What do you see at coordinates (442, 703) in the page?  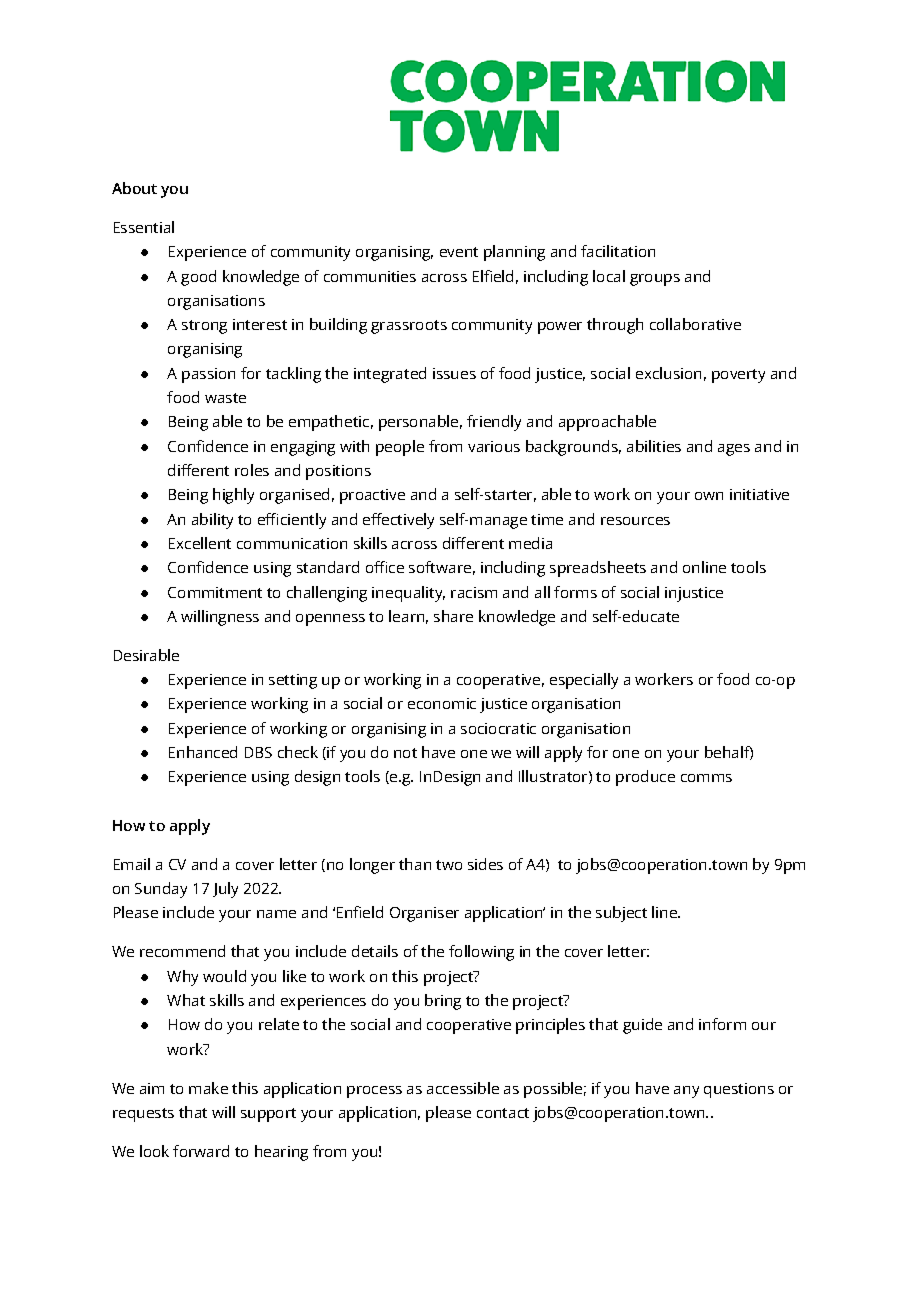 I see `economic` at bounding box center [442, 703].
